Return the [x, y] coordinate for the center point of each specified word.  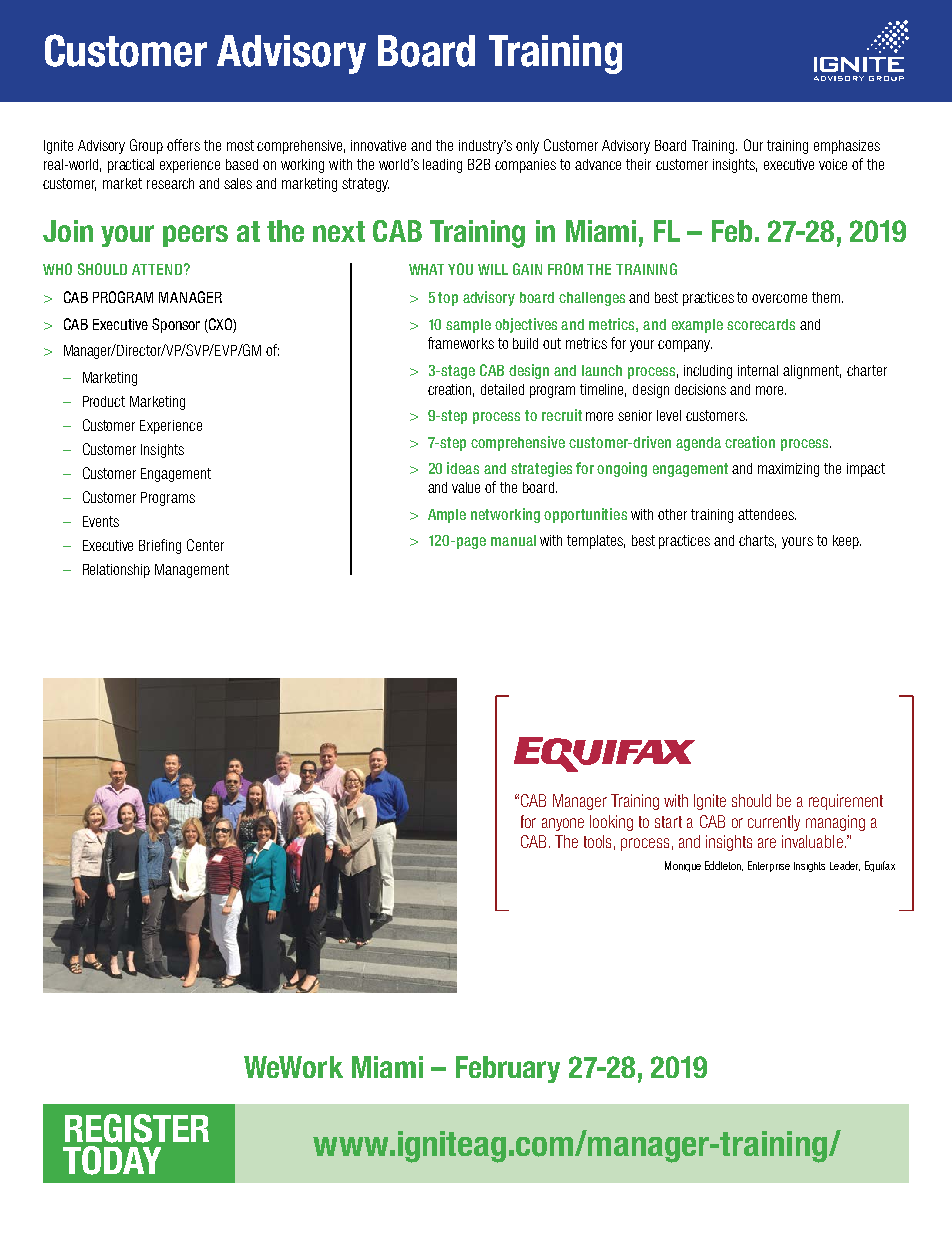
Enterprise [769, 866]
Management [192, 571]
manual [513, 540]
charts [757, 541]
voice [833, 164]
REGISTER [137, 1128]
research [170, 183]
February [508, 1069]
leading [442, 166]
